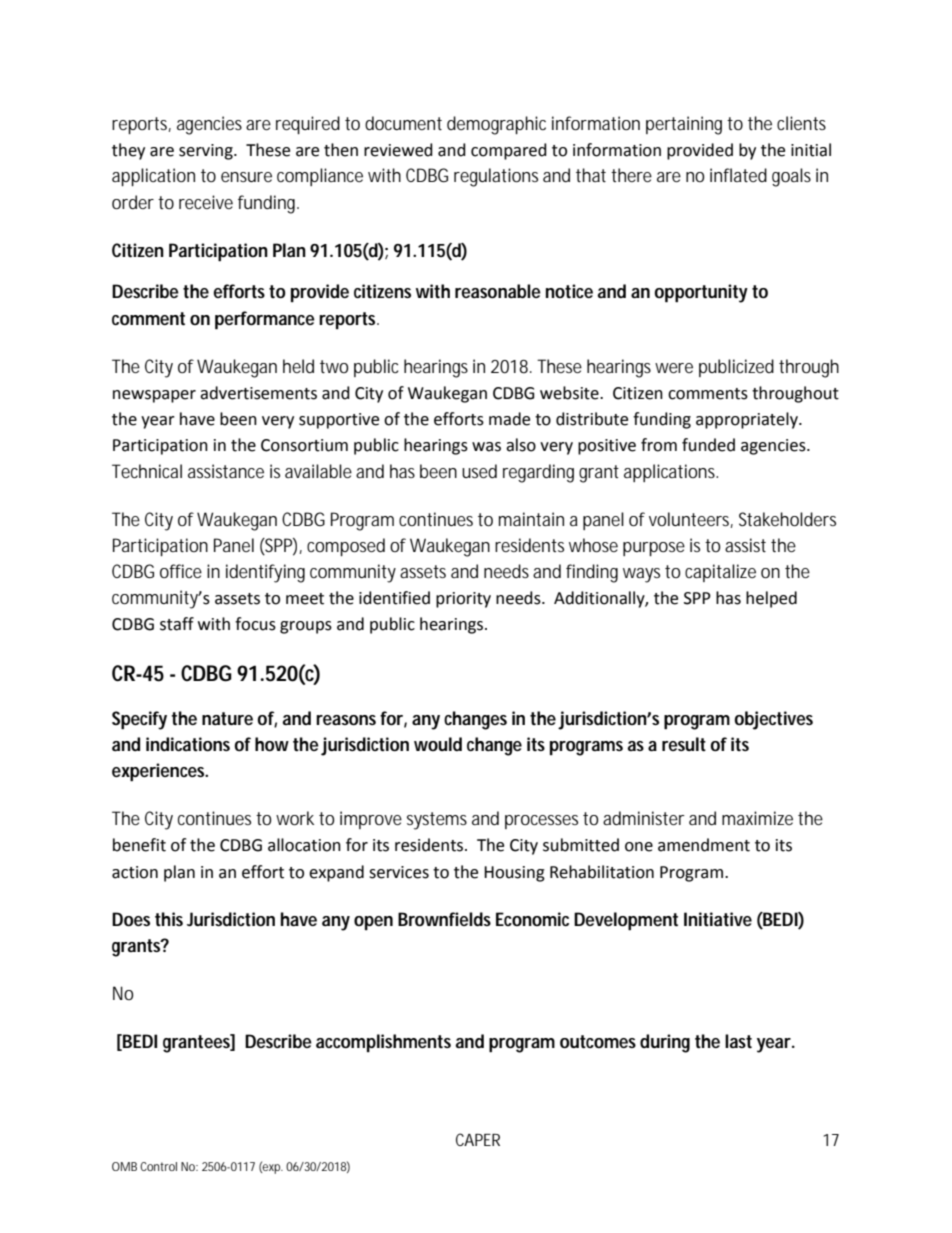  Describe the element at coordinates (738, 175) in the page. I see `inflated` at that location.
